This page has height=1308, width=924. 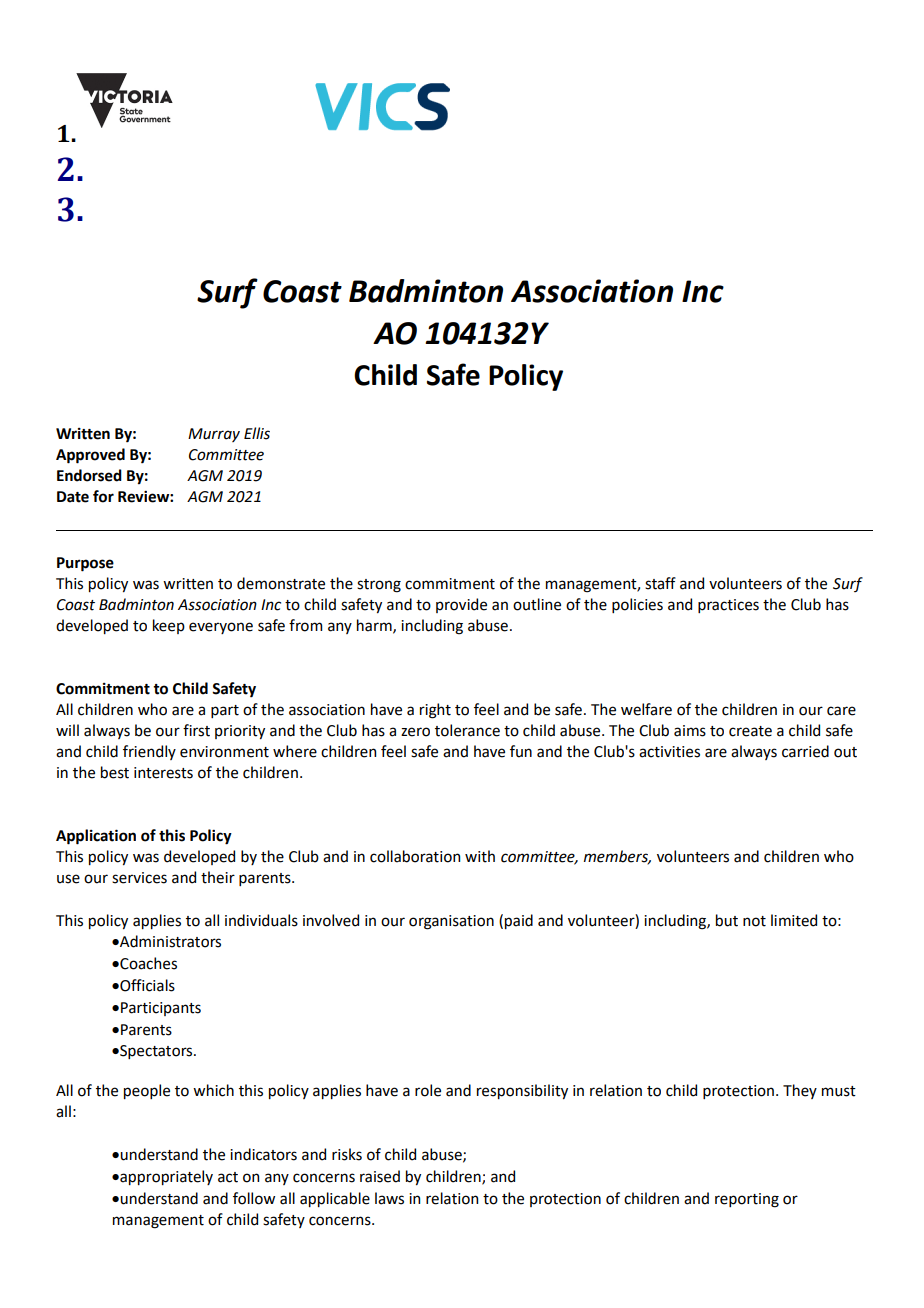 I want to click on with, so click(x=480, y=856).
